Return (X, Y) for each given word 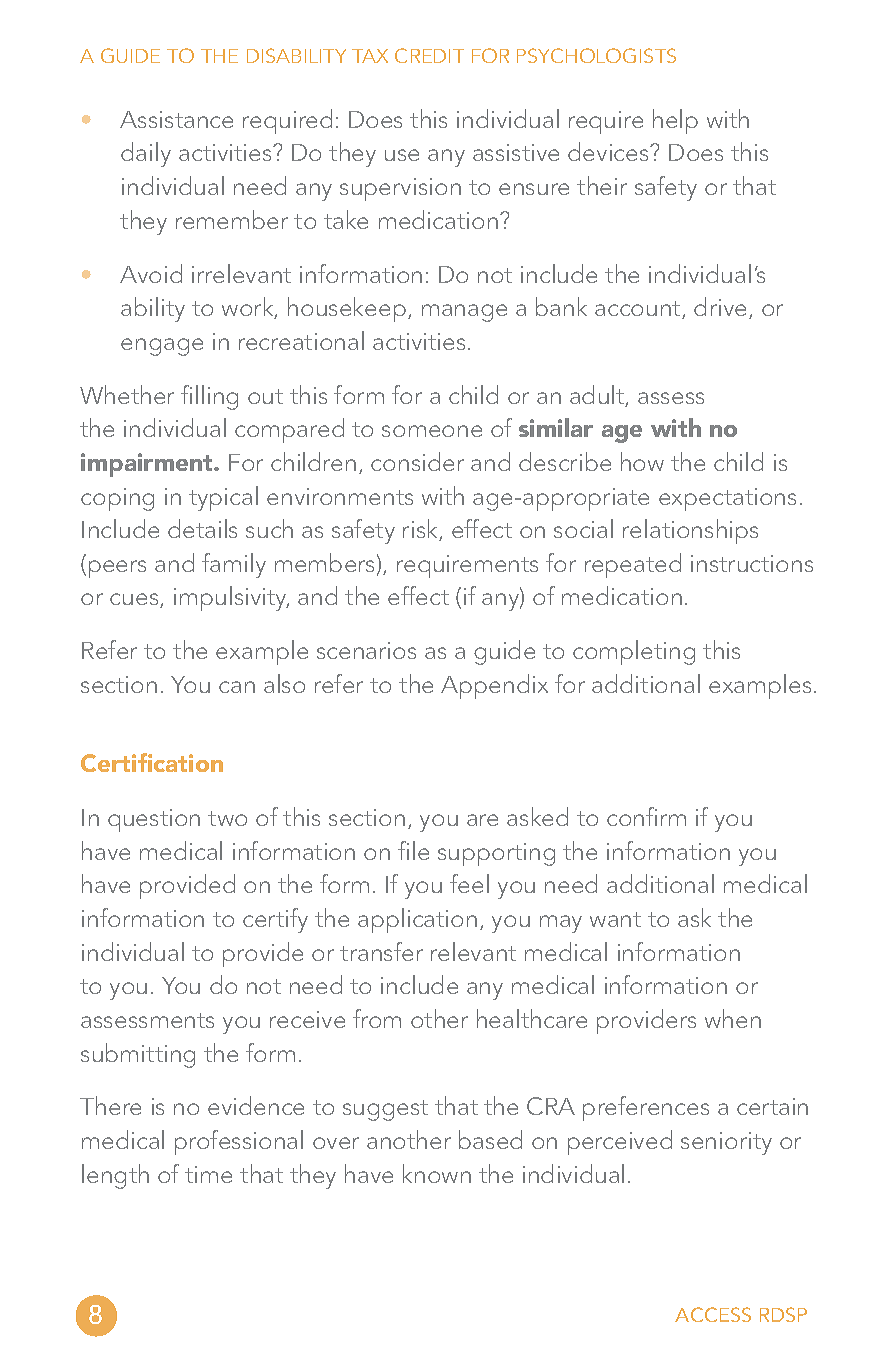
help (675, 121)
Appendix (494, 686)
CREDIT (429, 55)
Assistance (176, 119)
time (208, 1174)
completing (634, 652)
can (237, 687)
